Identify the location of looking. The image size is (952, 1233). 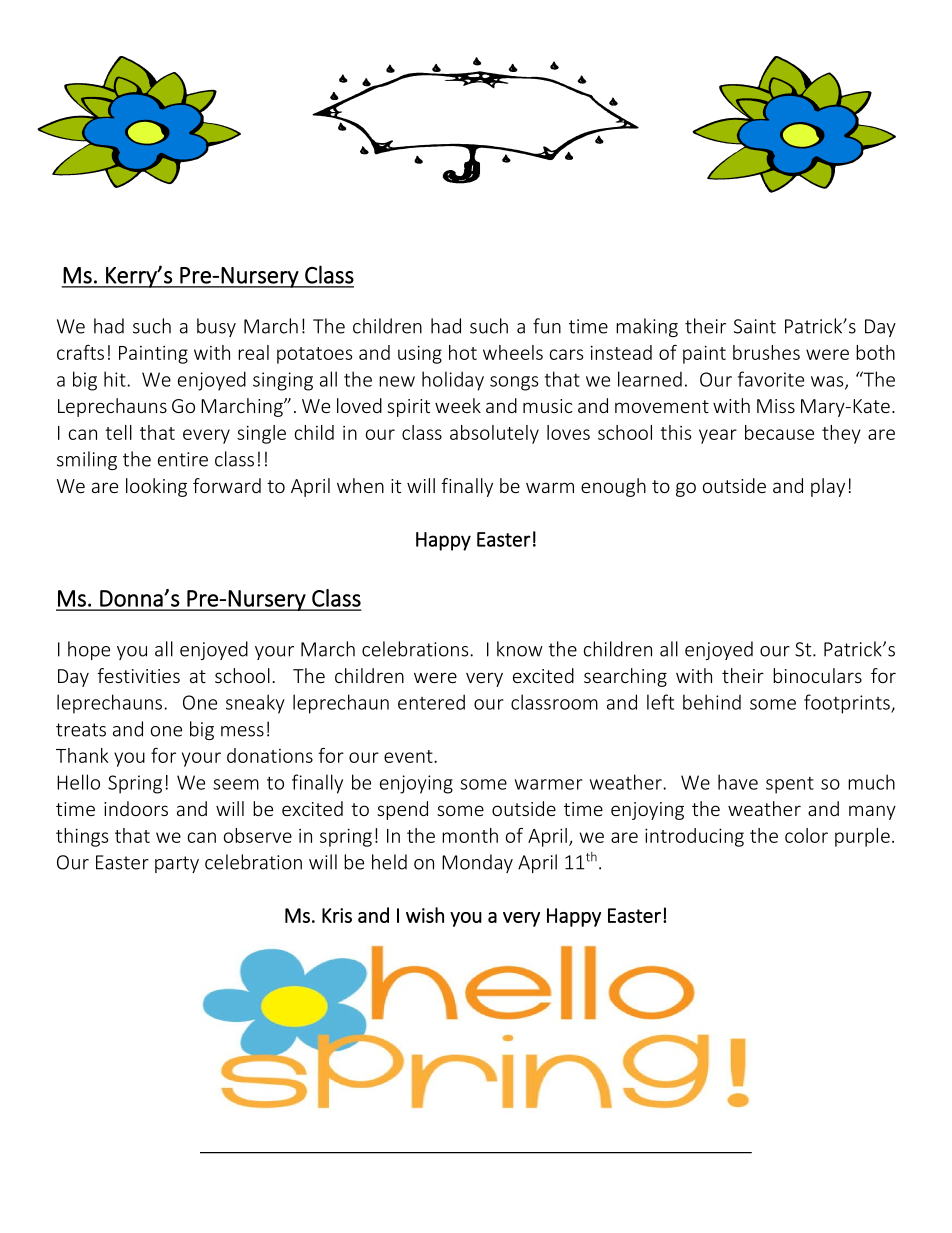
(156, 487).
